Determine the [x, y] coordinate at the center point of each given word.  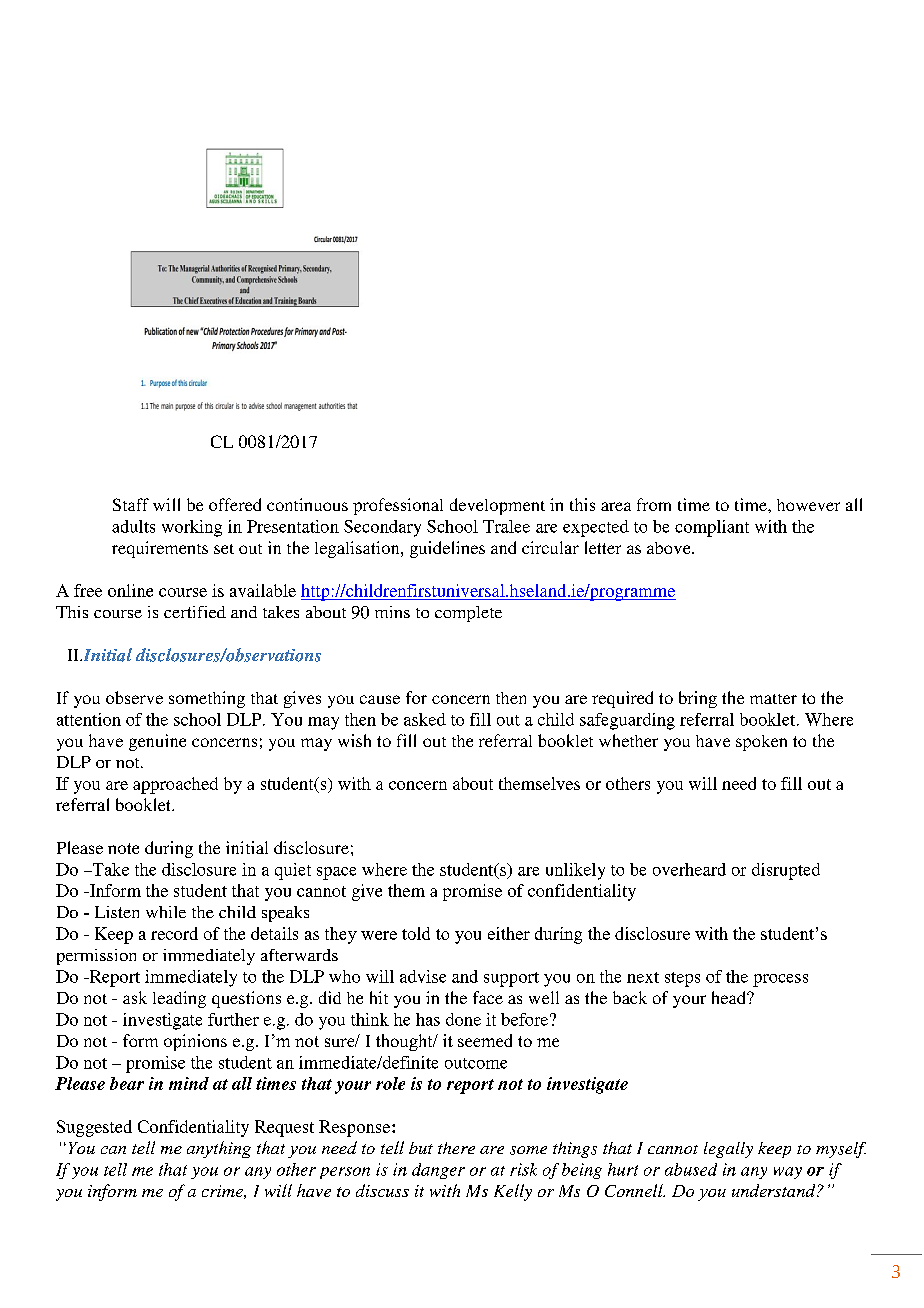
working [192, 528]
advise [423, 976]
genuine [157, 742]
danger [438, 1171]
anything [219, 1149]
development [497, 506]
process [780, 980]
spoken [761, 743]
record [174, 933]
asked [425, 719]
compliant [712, 528]
